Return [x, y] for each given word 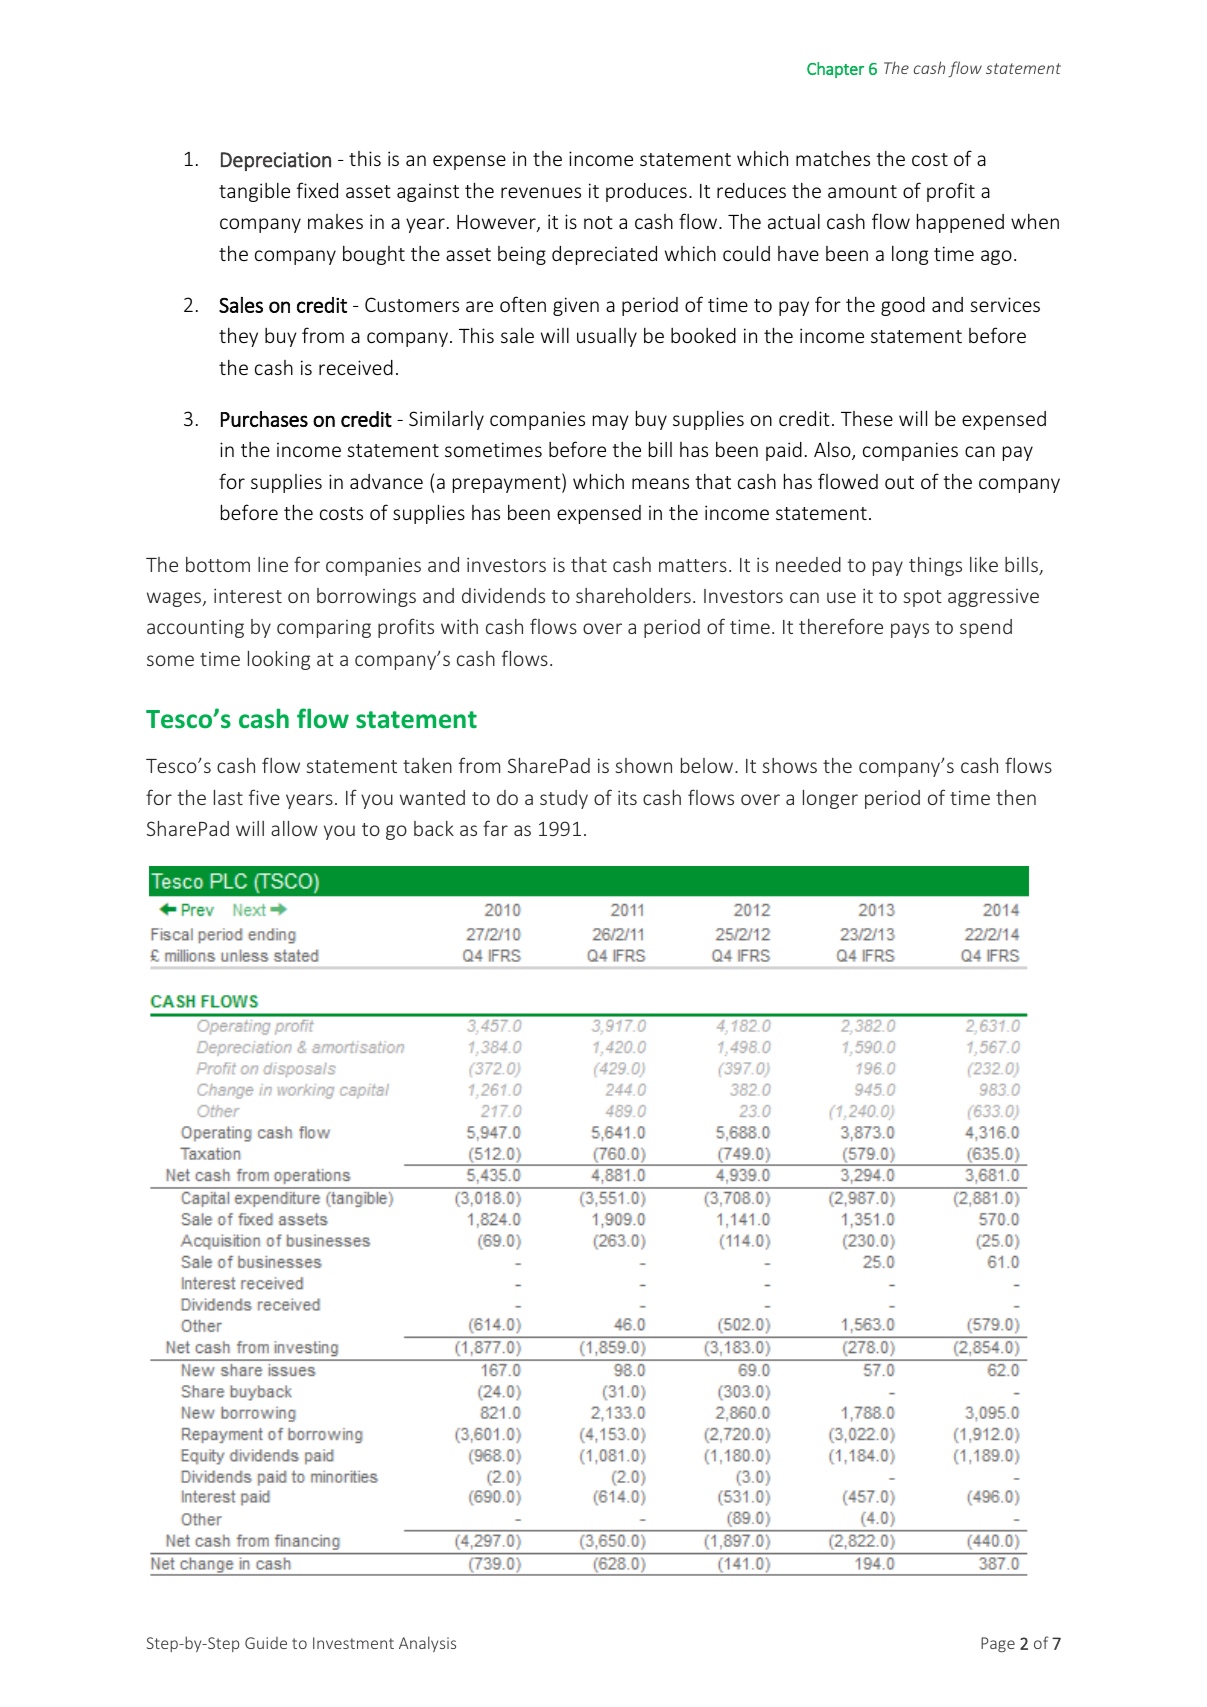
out [899, 482]
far [495, 828]
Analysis [427, 1644]
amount [862, 191]
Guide [266, 1643]
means [660, 483]
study [564, 799]
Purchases [264, 419]
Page [998, 1644]
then [1016, 797]
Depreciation [276, 161]
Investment [353, 1643]
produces [646, 192]
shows [789, 765]
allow [294, 828]
